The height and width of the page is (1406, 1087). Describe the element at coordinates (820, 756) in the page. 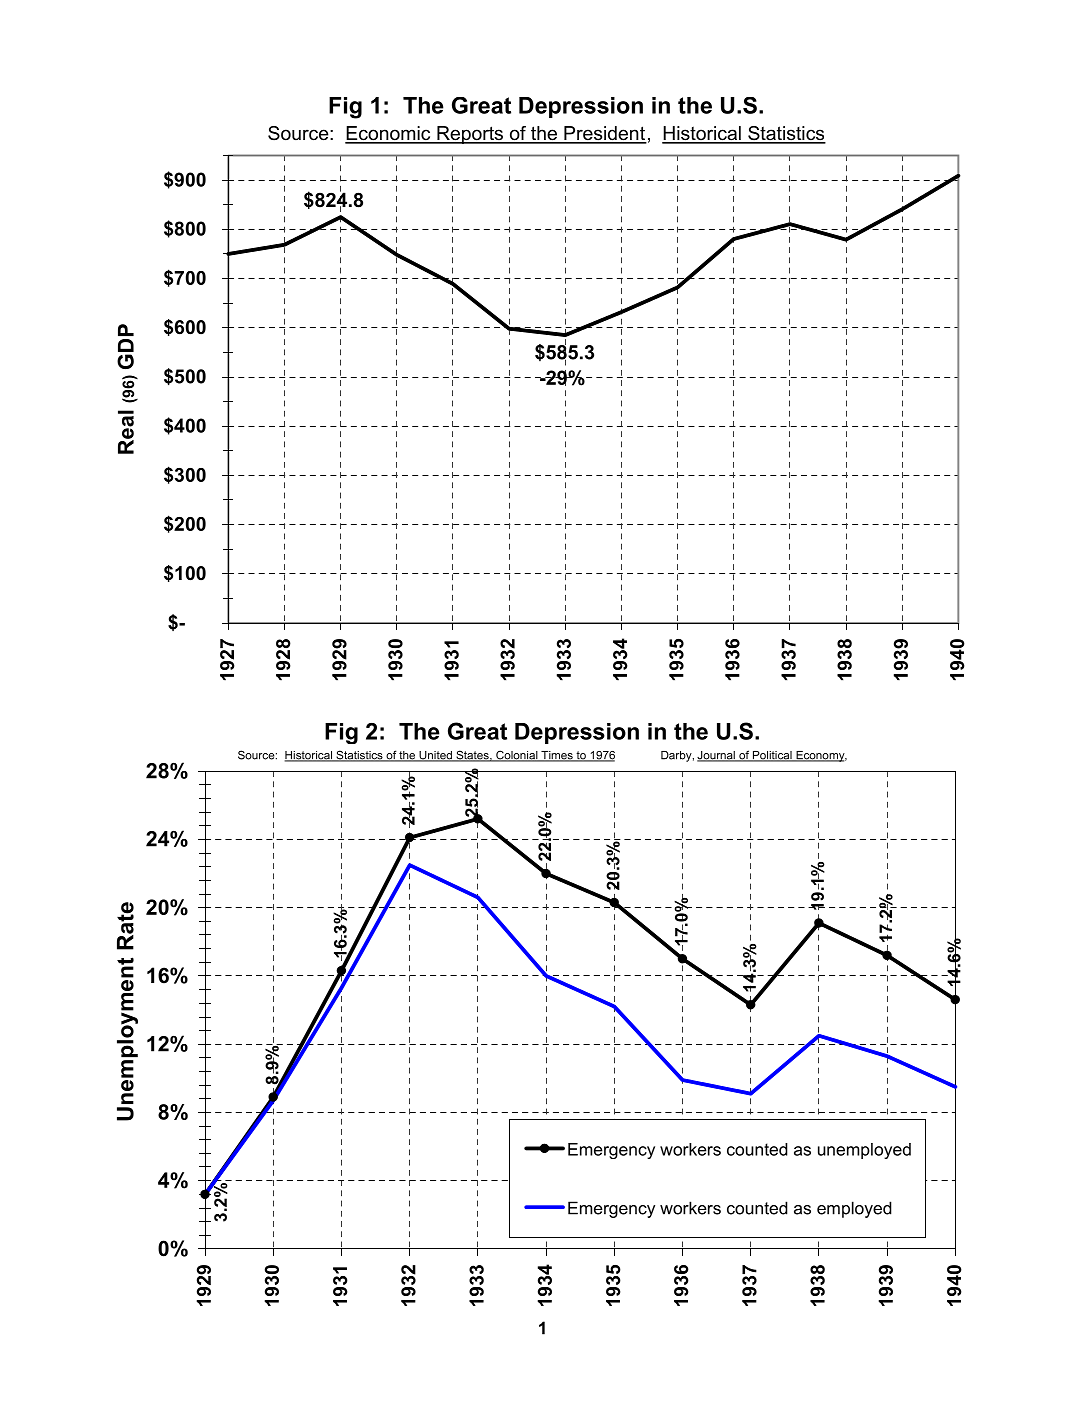

I see `Economy` at that location.
